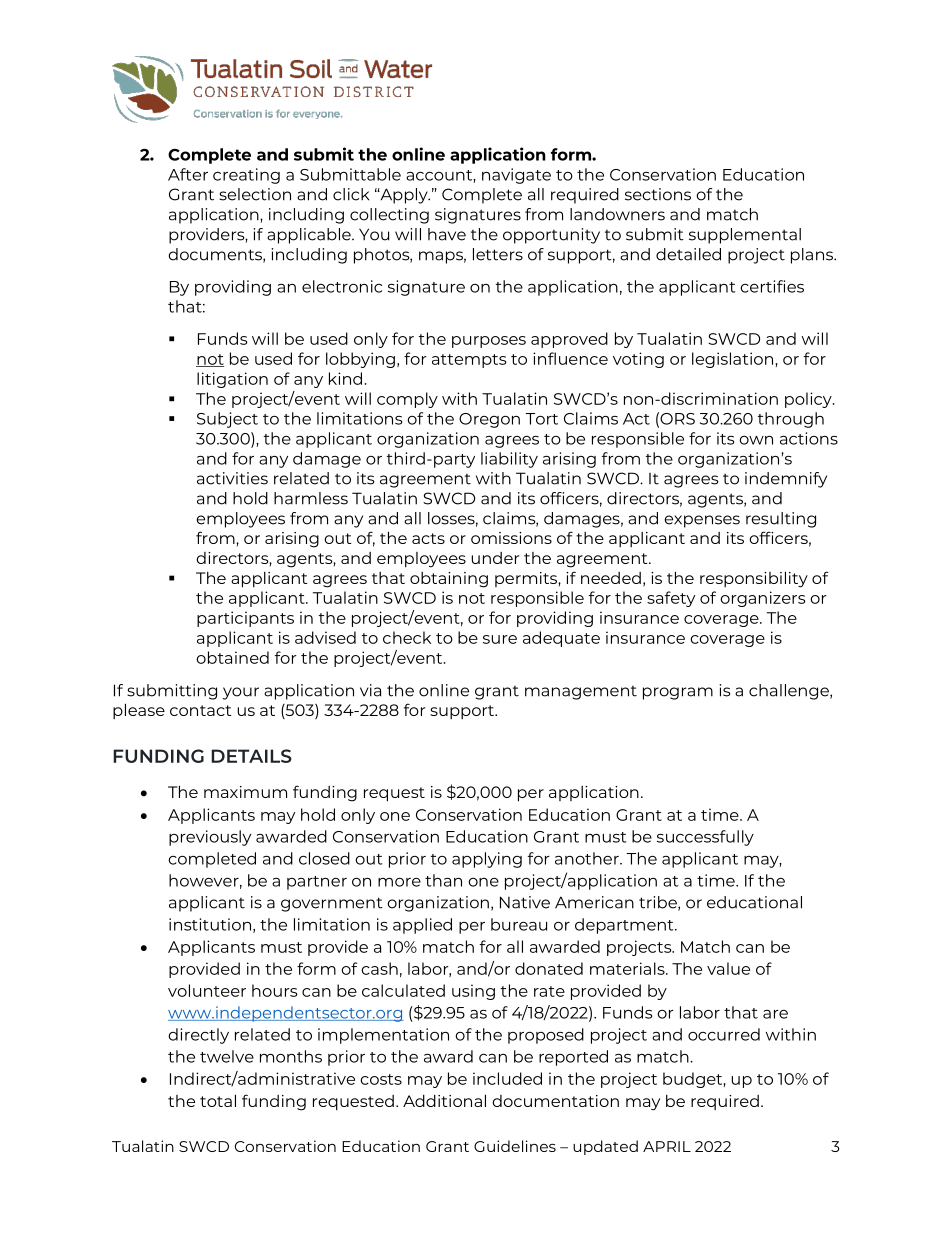  What do you see at coordinates (255, 194) in the screenshot?
I see `selection` at bounding box center [255, 194].
